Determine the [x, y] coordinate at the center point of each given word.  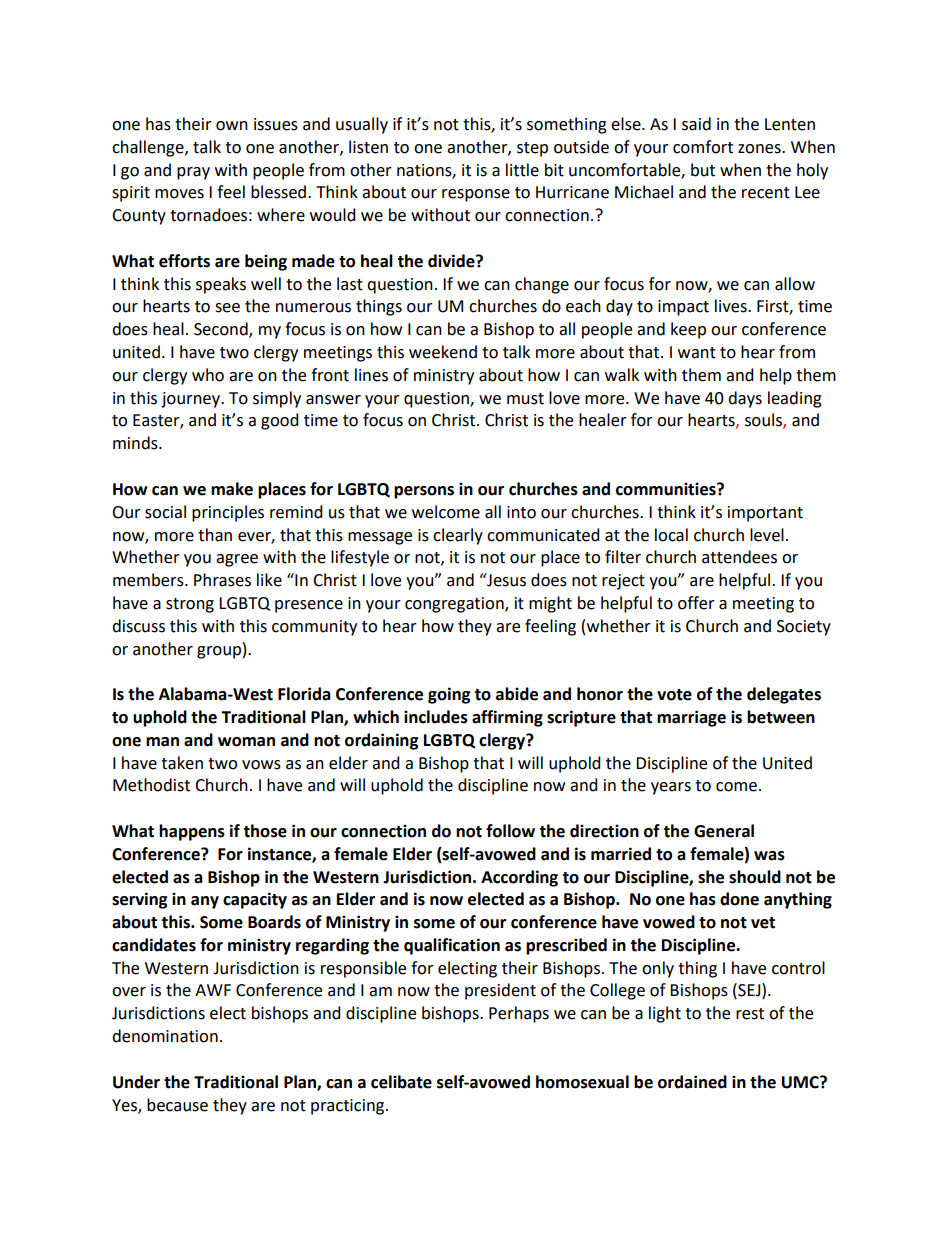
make [232, 489]
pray [193, 173]
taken [182, 763]
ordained [692, 1082]
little [522, 170]
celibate [401, 1082]
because [177, 1105]
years [671, 788]
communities [667, 489]
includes [436, 717]
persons [424, 492]
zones [760, 149]
